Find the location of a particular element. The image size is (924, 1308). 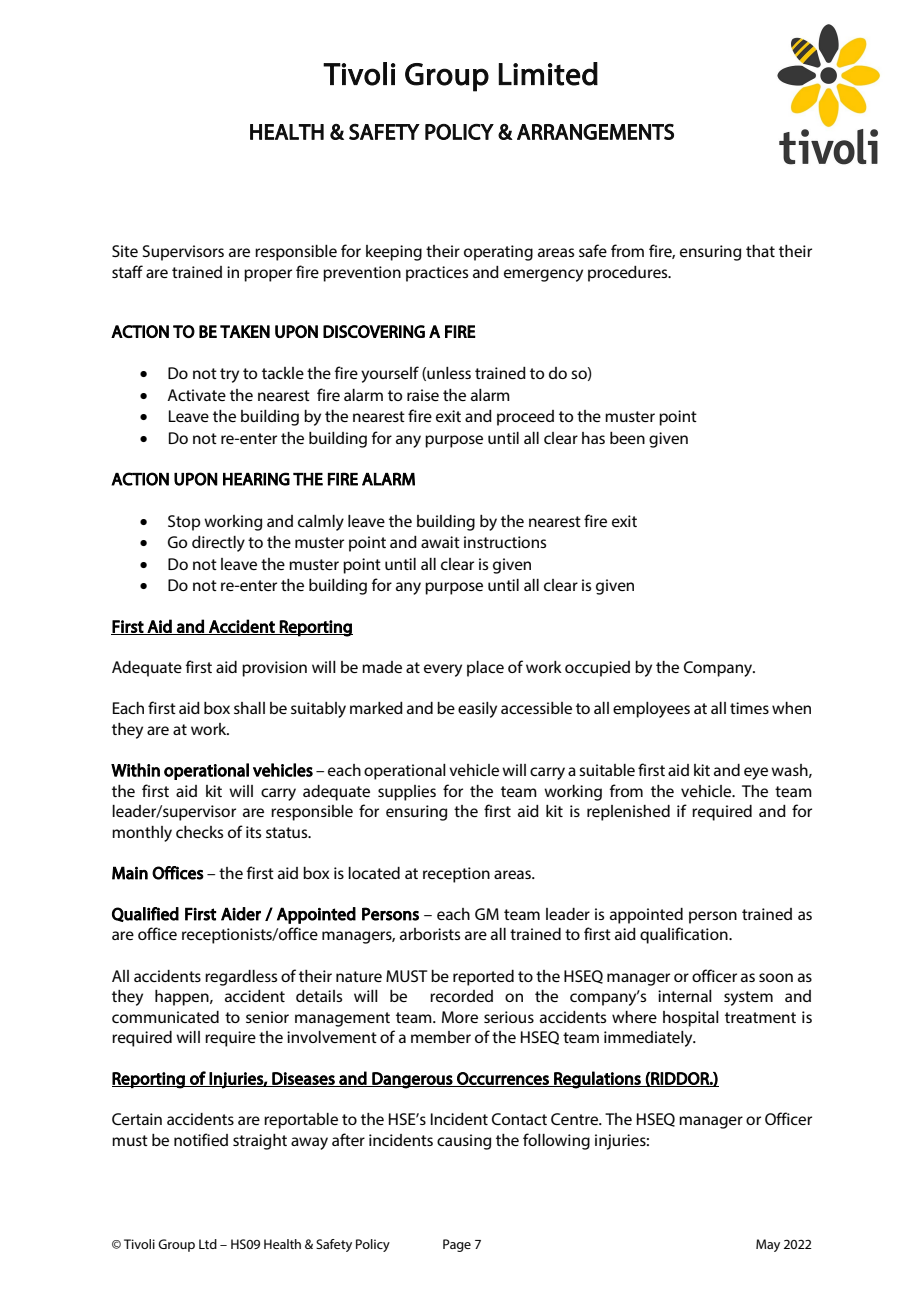

May is located at coordinates (768, 1245).
